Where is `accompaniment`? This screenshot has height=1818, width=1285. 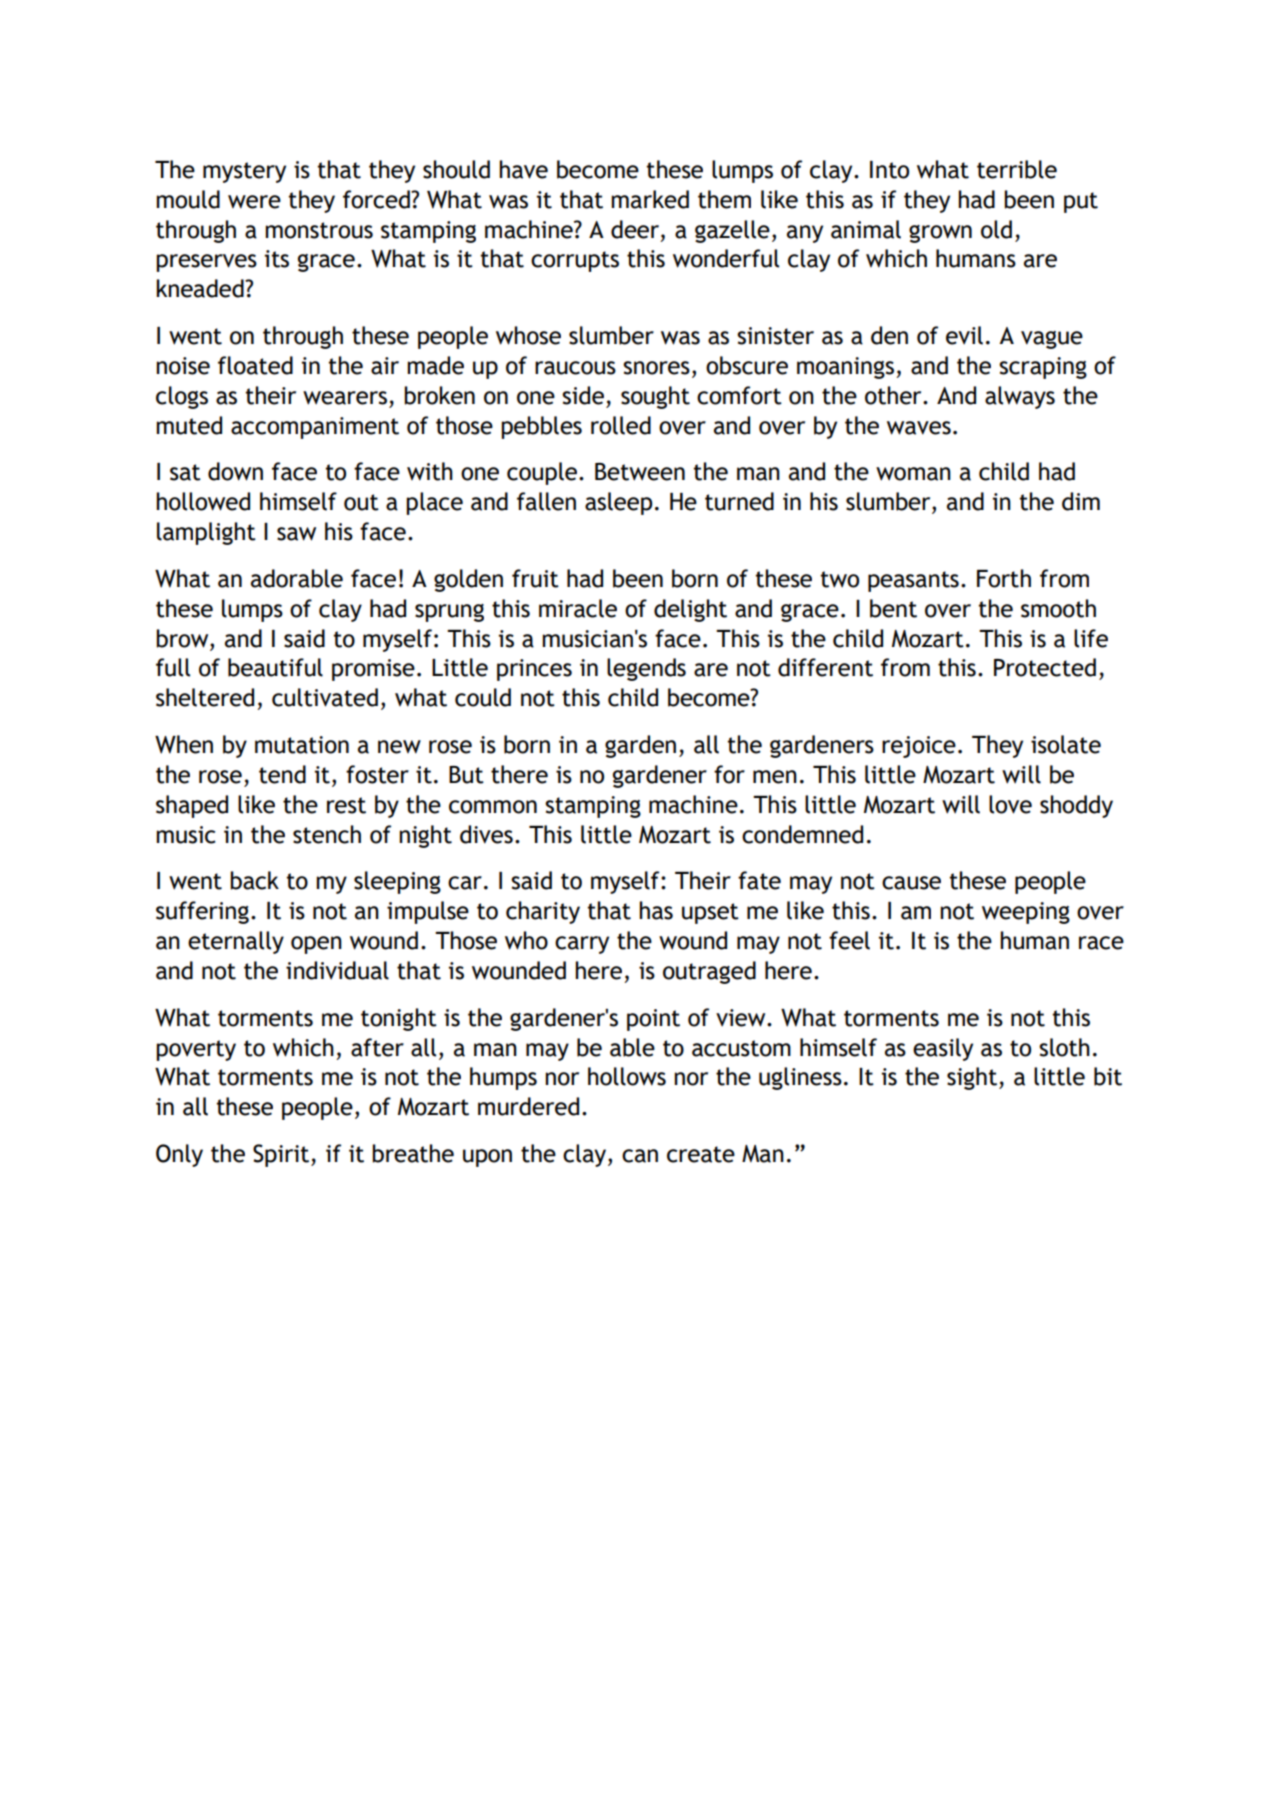
accompaniment is located at coordinates (315, 428).
